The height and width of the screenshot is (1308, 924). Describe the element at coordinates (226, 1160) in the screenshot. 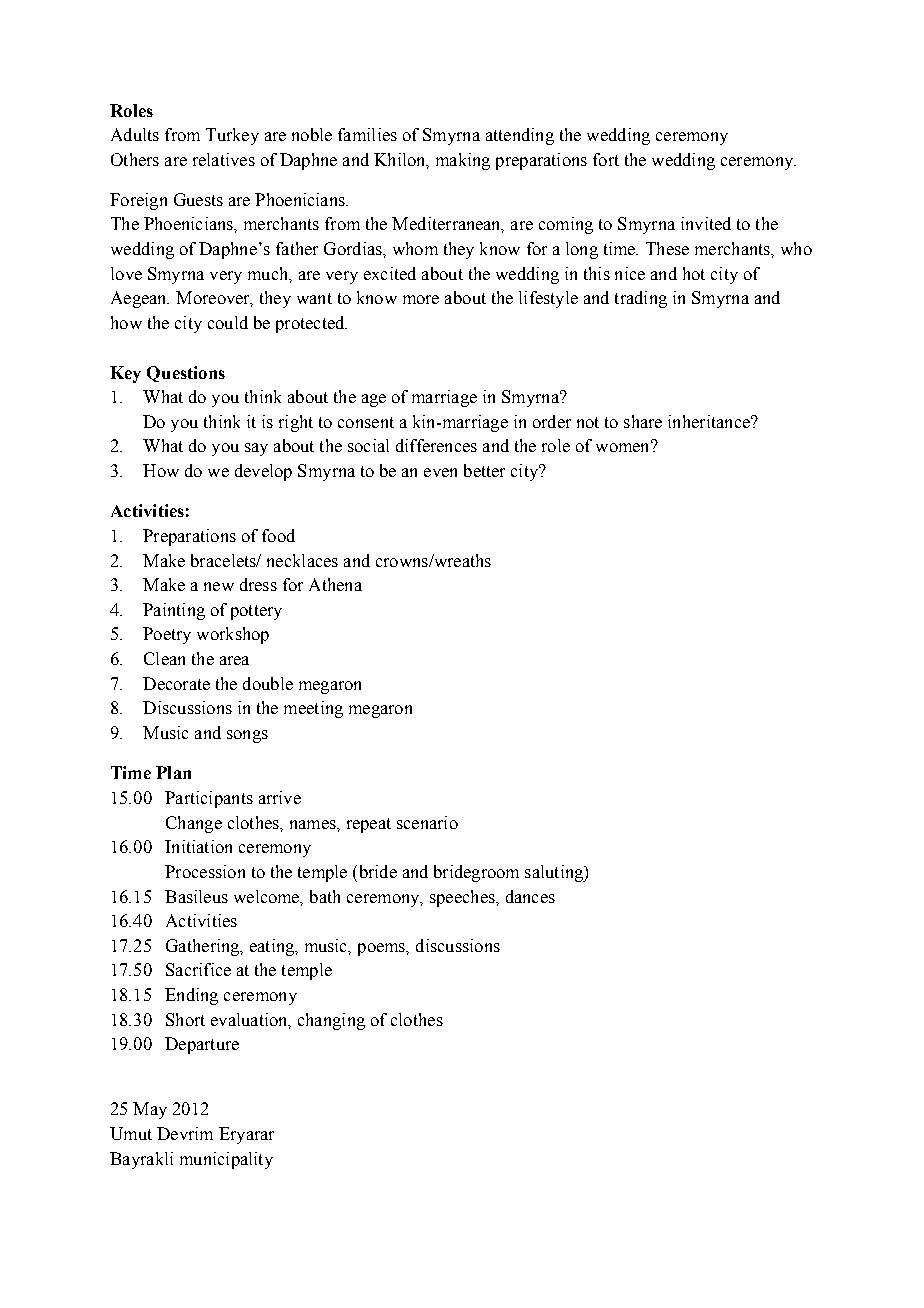

I see `municipality` at that location.
